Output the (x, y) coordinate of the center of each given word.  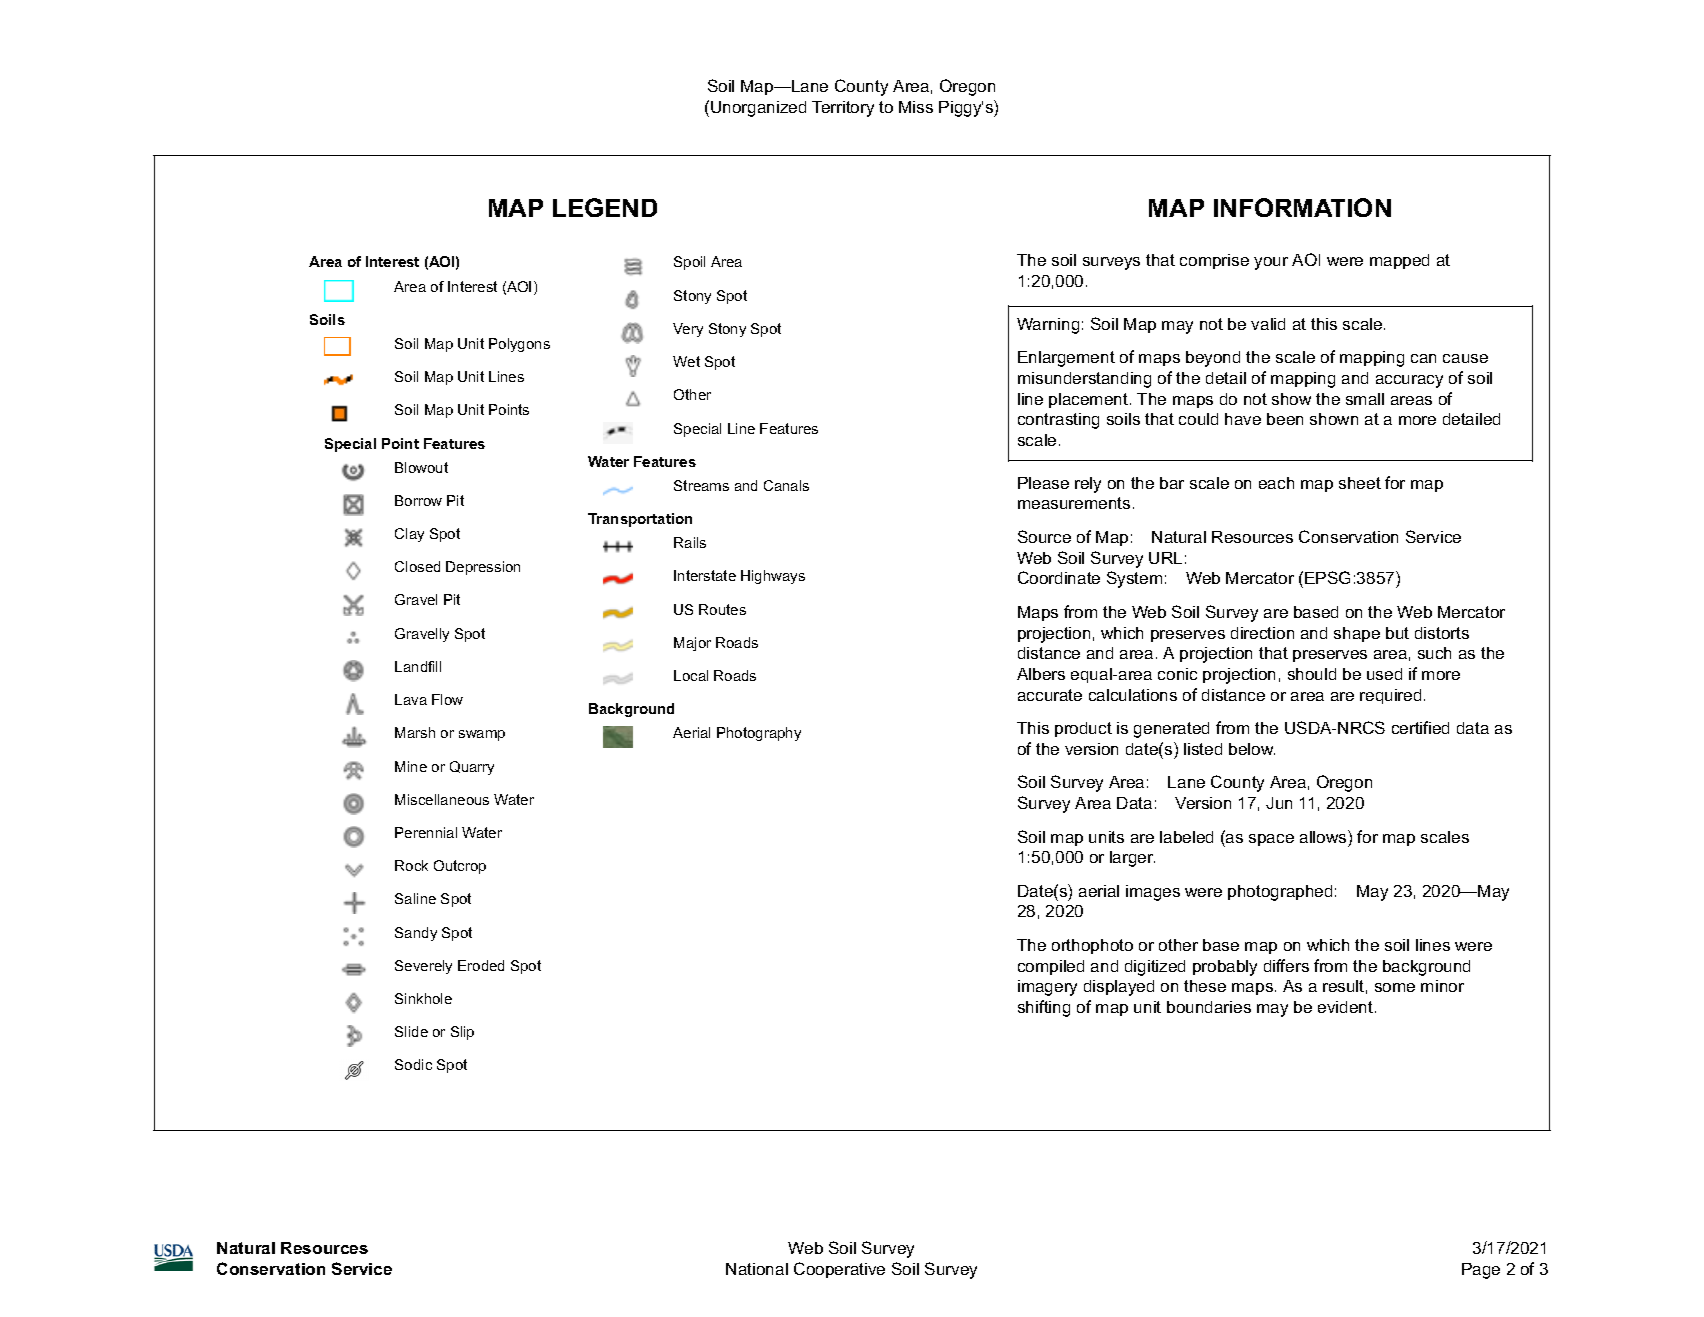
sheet (1360, 483)
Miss (916, 107)
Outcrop (460, 867)
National (757, 1269)
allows (1324, 836)
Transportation (640, 520)
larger (1132, 859)
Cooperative (839, 1270)
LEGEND (605, 207)
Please (1043, 483)
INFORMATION (1302, 207)
